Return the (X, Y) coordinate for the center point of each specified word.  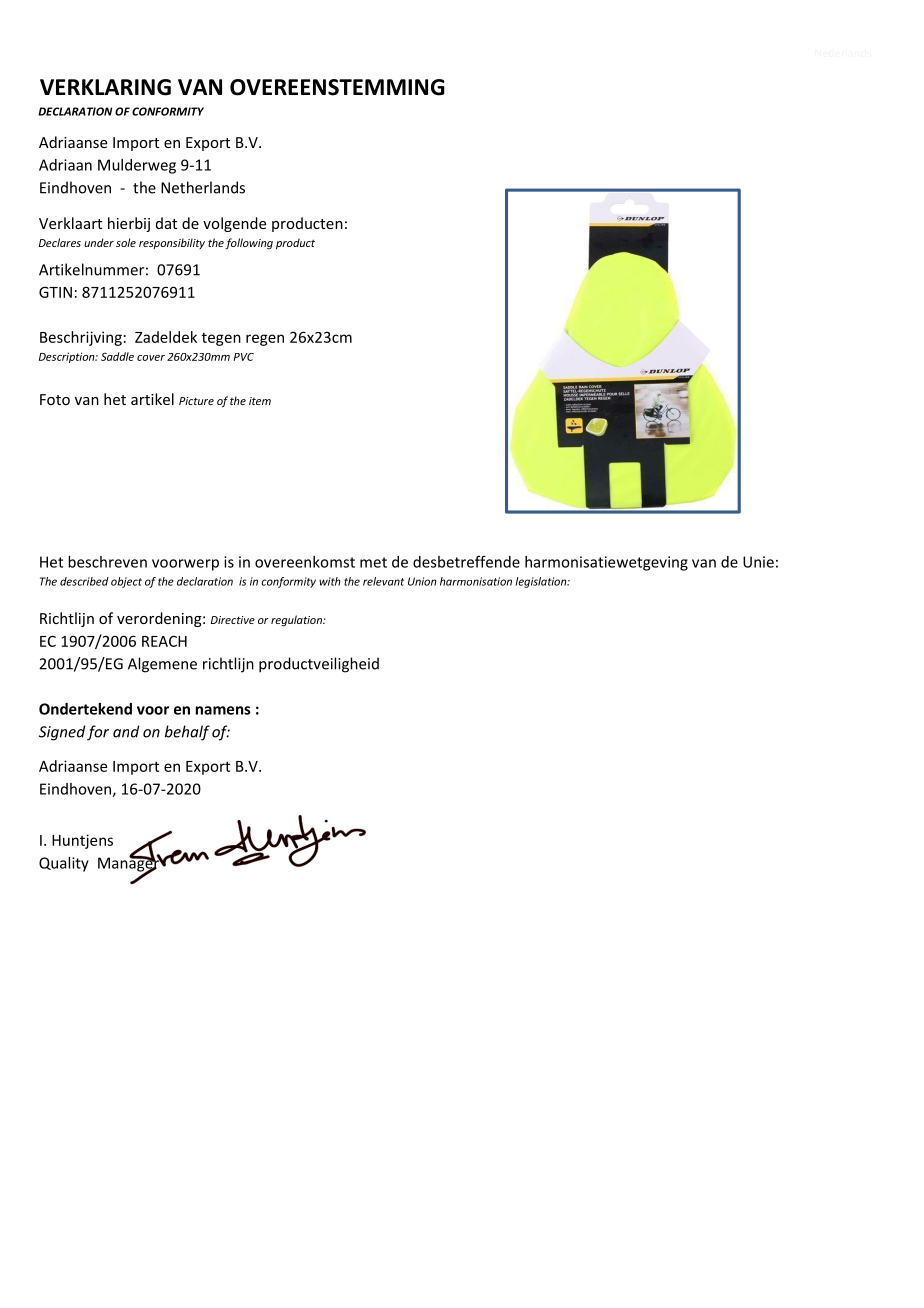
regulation (297, 621)
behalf (187, 733)
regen (265, 340)
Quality (64, 864)
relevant (383, 581)
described (84, 581)
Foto (55, 399)
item (260, 401)
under (99, 242)
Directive (233, 620)
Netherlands (203, 187)
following (249, 243)
